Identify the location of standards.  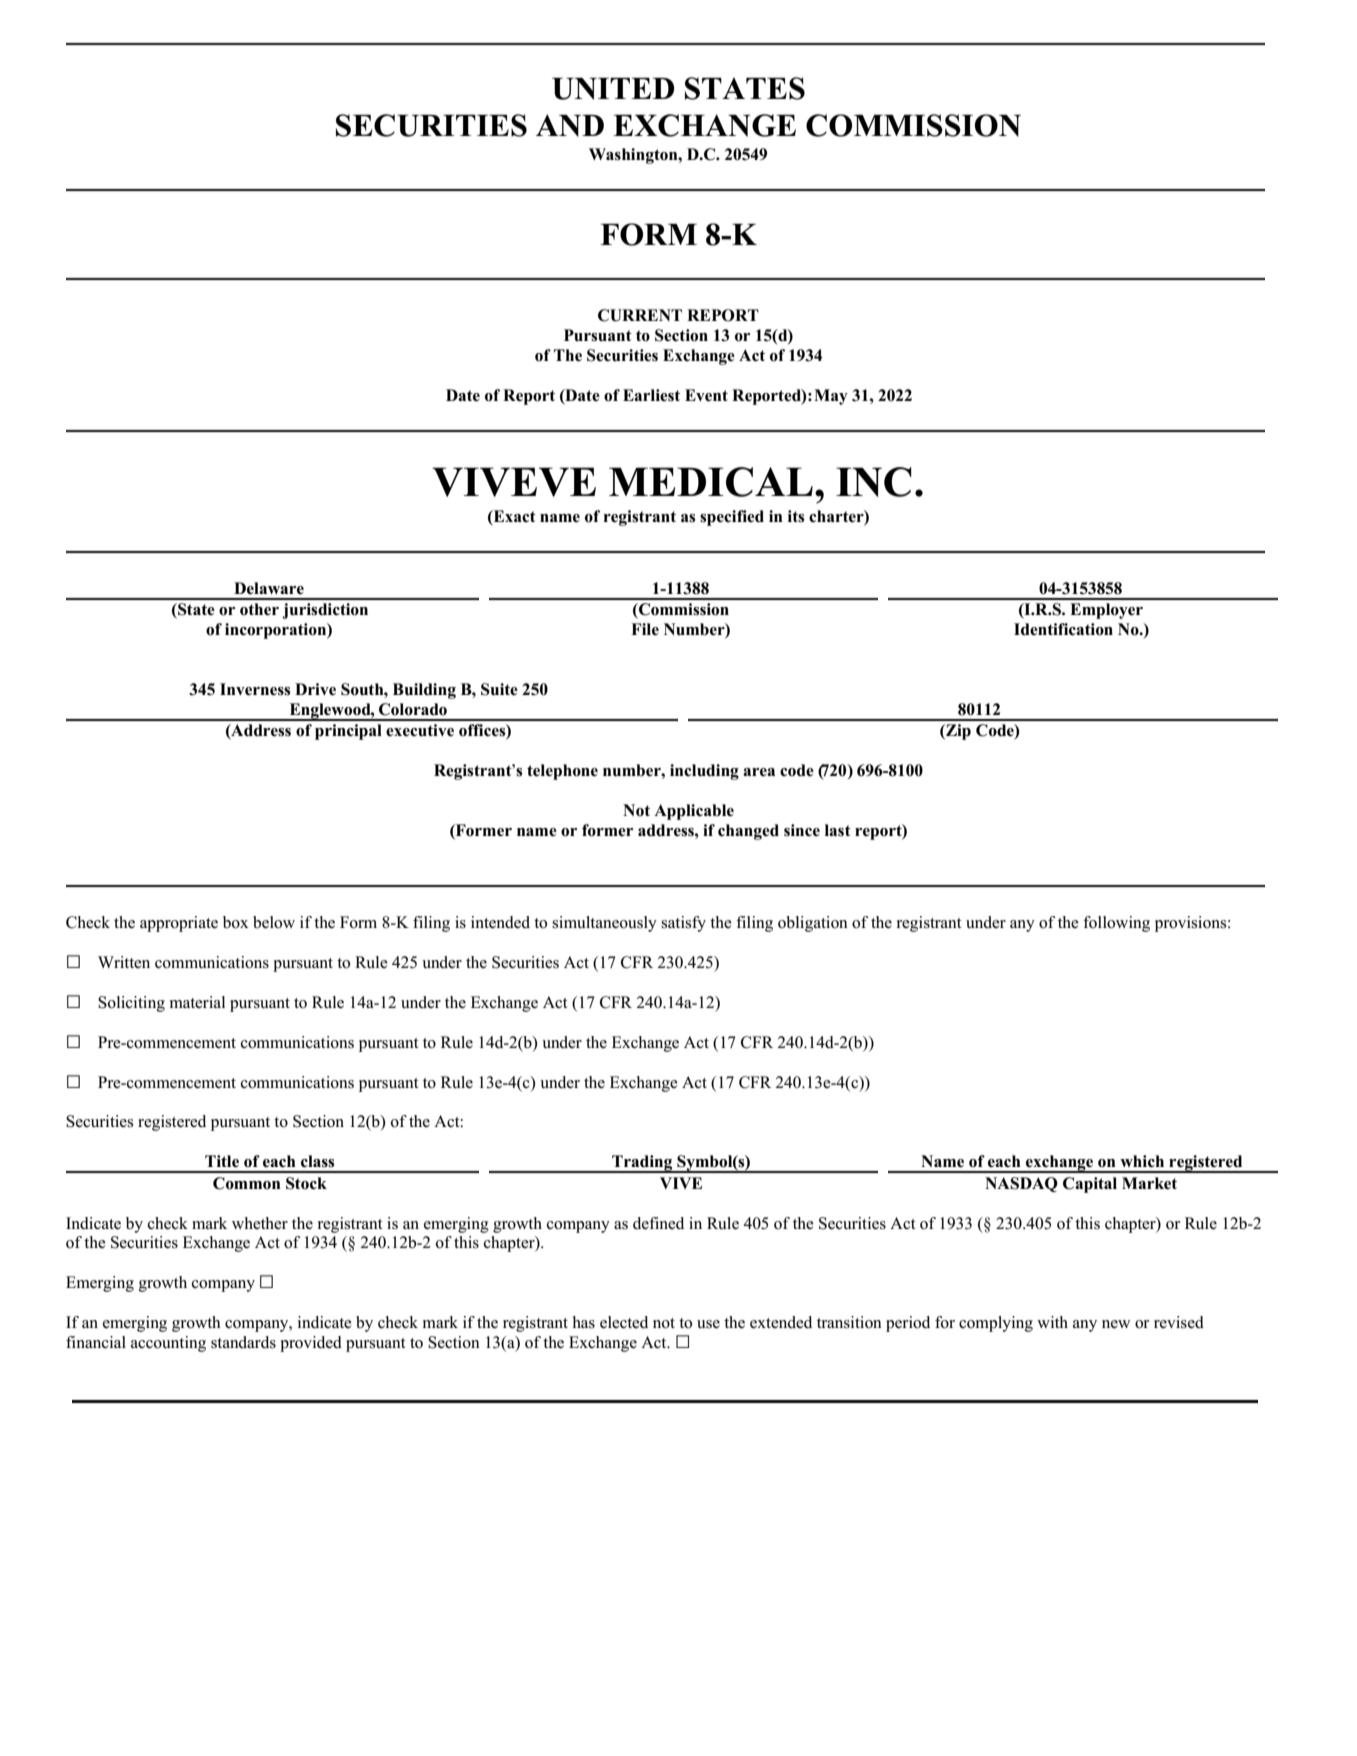
(243, 1342).
